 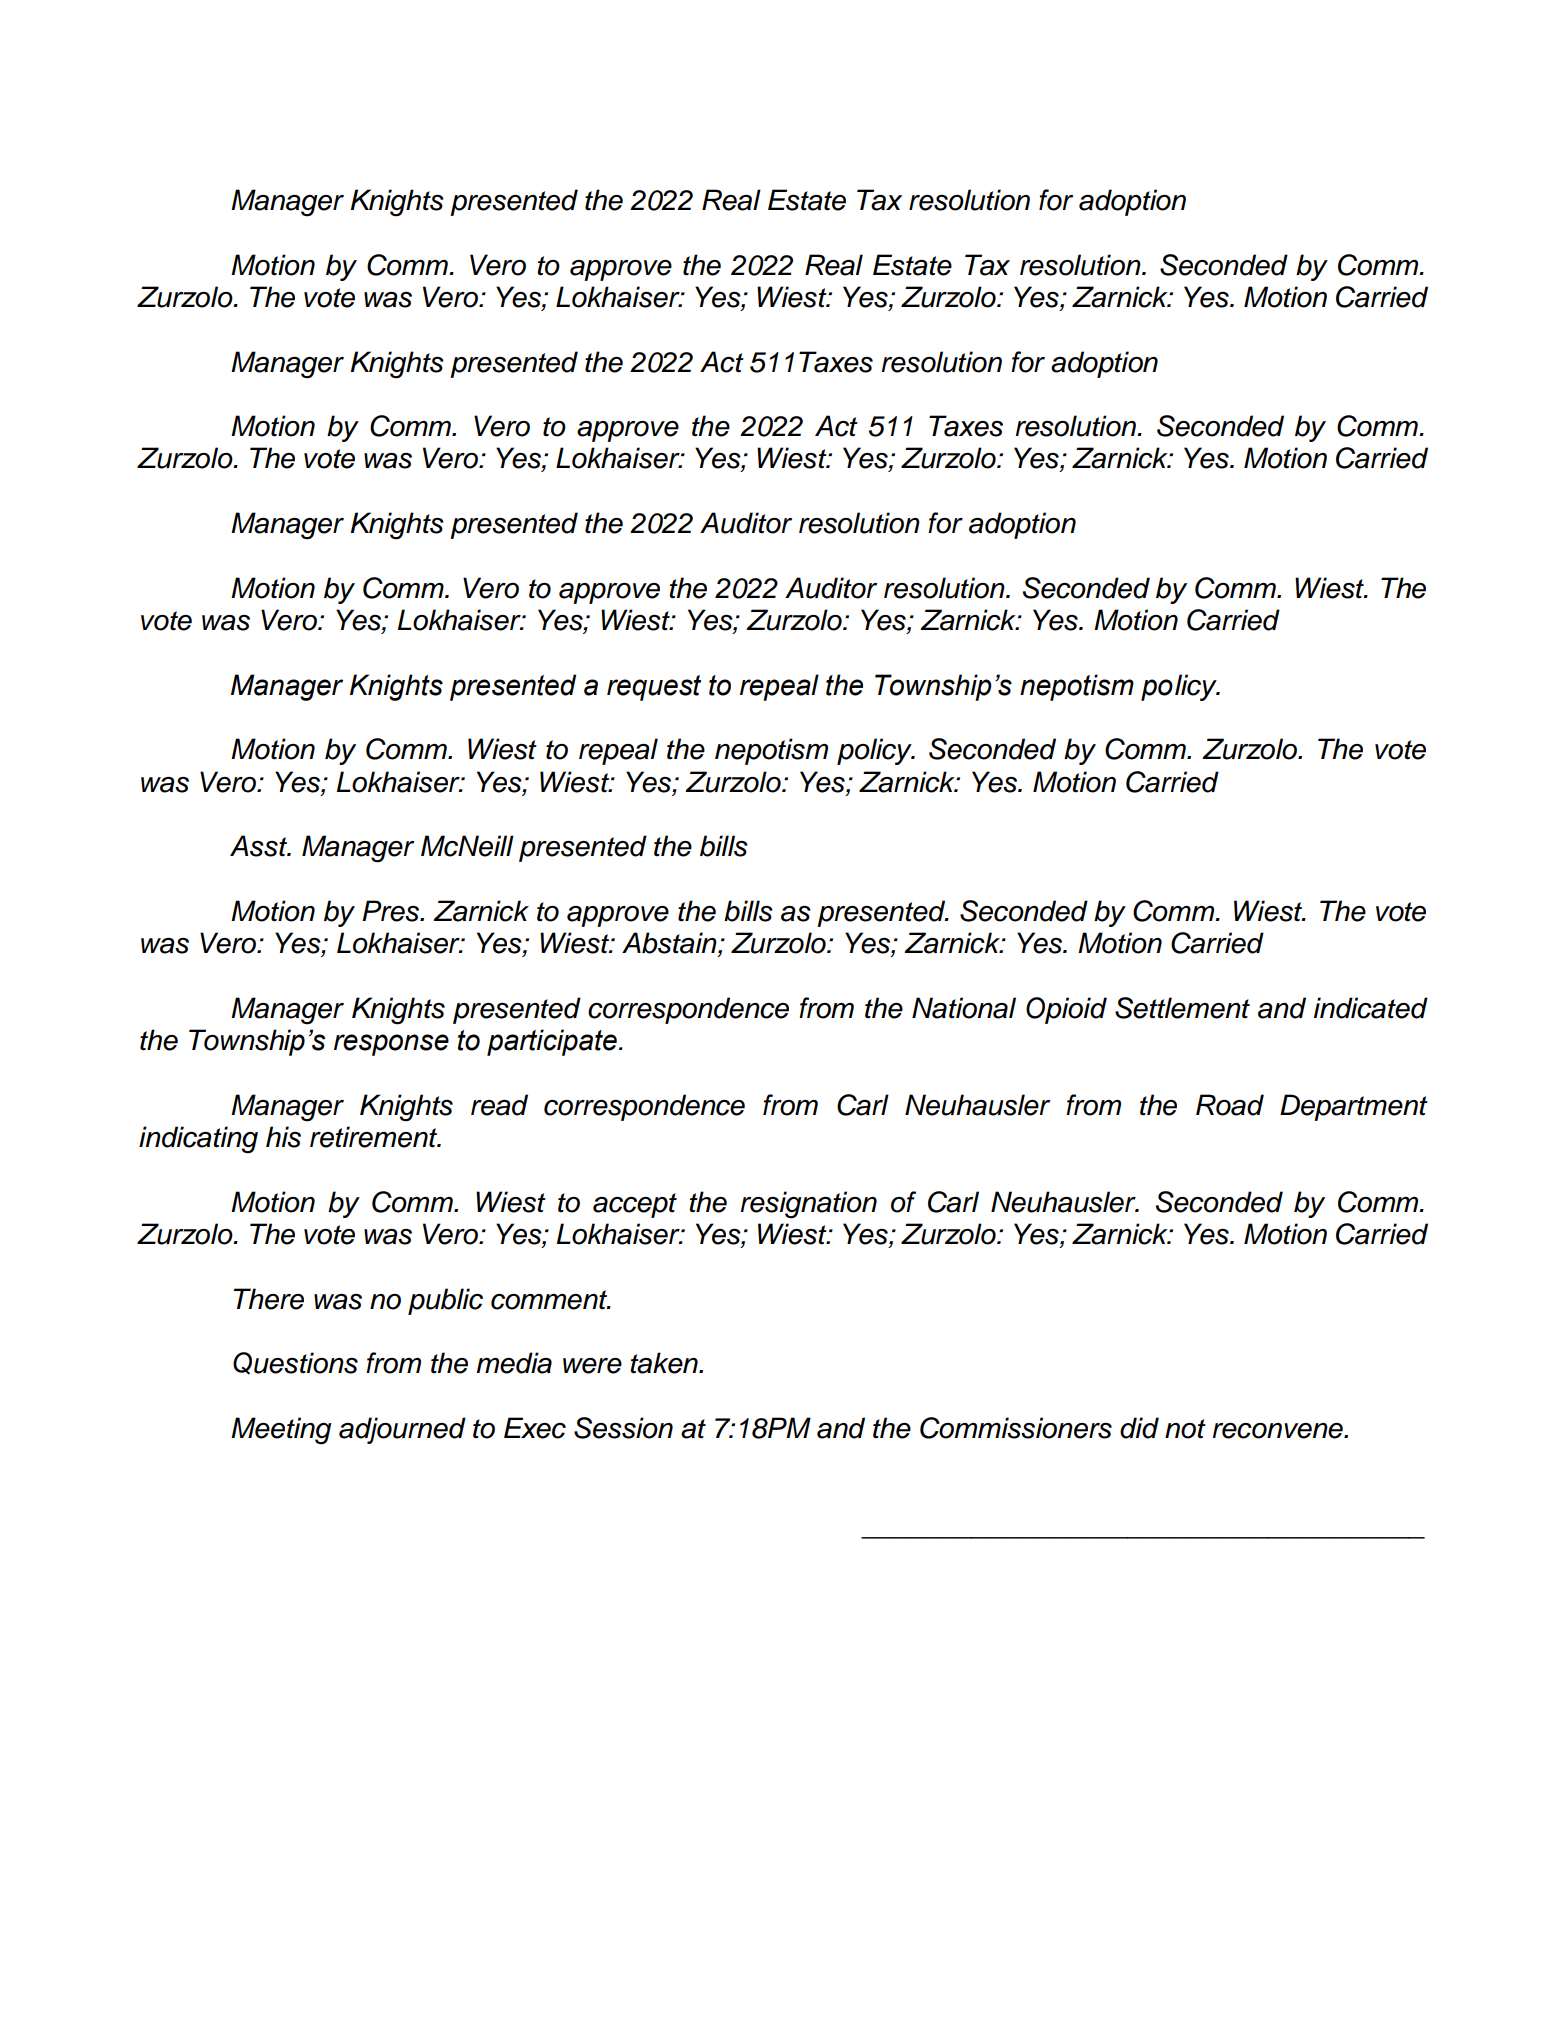 I want to click on Settlement, so click(x=1182, y=1008).
